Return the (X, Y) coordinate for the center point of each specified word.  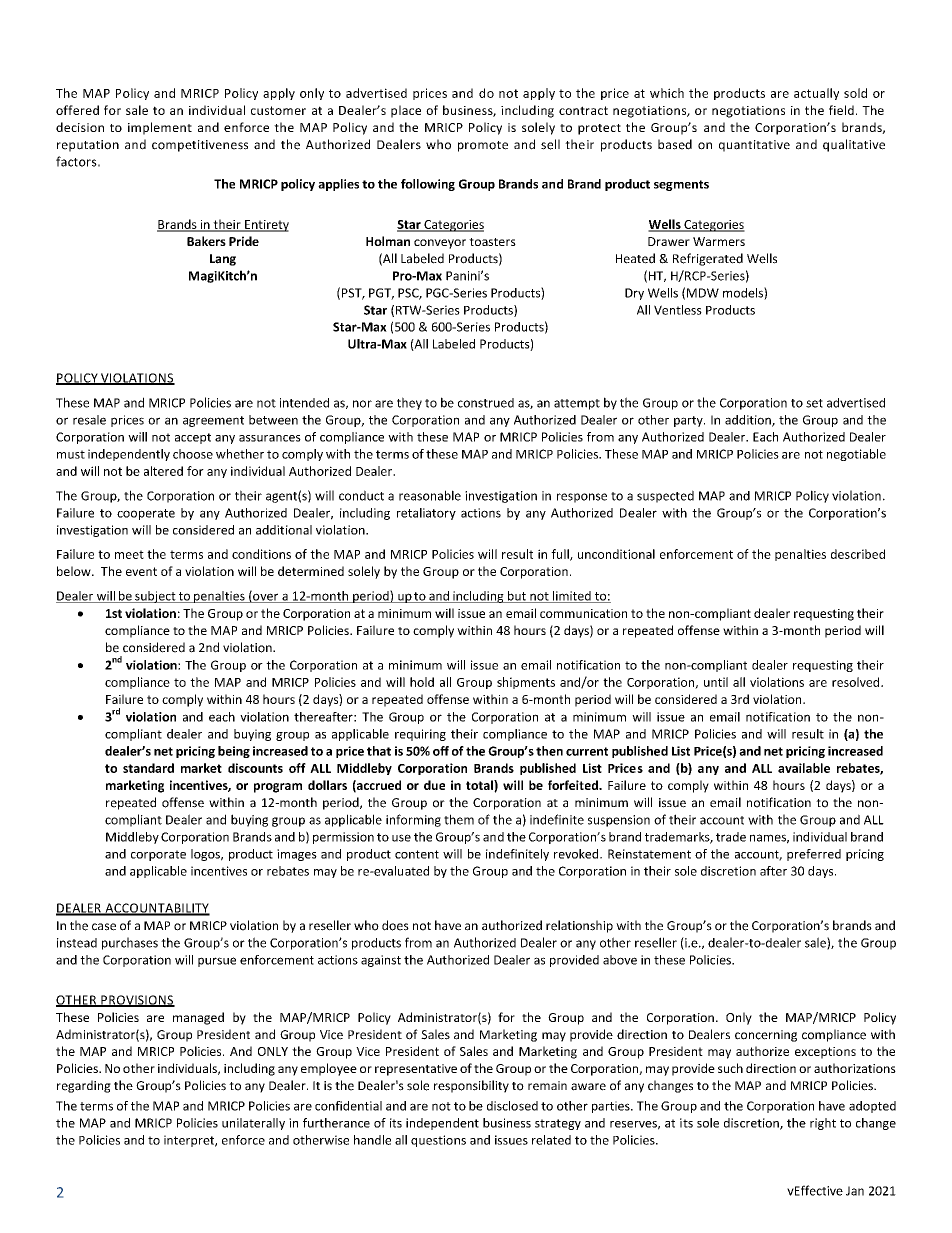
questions (438, 1141)
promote (483, 146)
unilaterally (253, 1124)
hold (422, 682)
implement (160, 128)
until (716, 682)
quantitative (754, 146)
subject (155, 597)
